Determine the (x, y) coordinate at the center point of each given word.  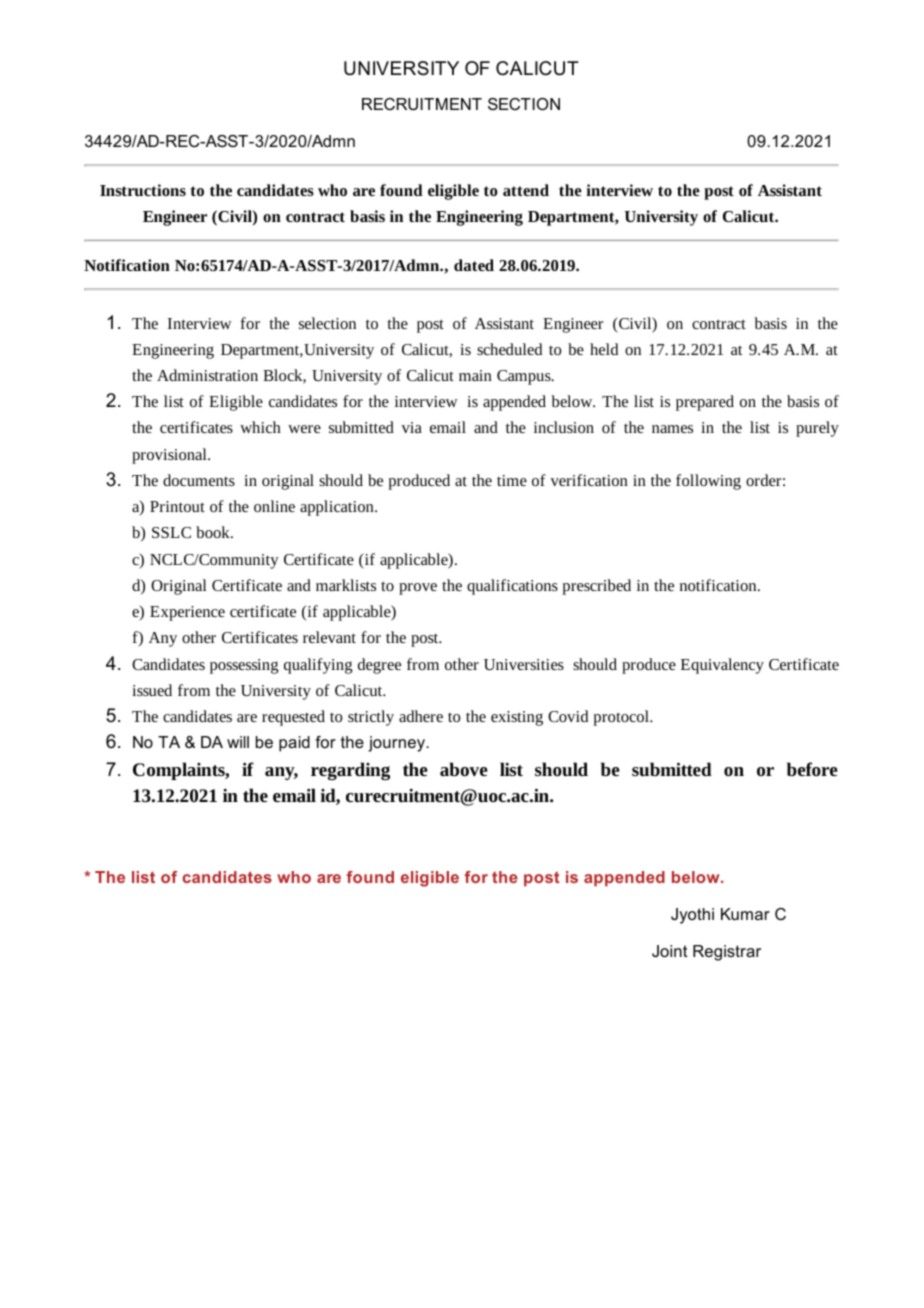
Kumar (745, 914)
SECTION (524, 104)
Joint (669, 951)
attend (526, 190)
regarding (350, 771)
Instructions (143, 190)
